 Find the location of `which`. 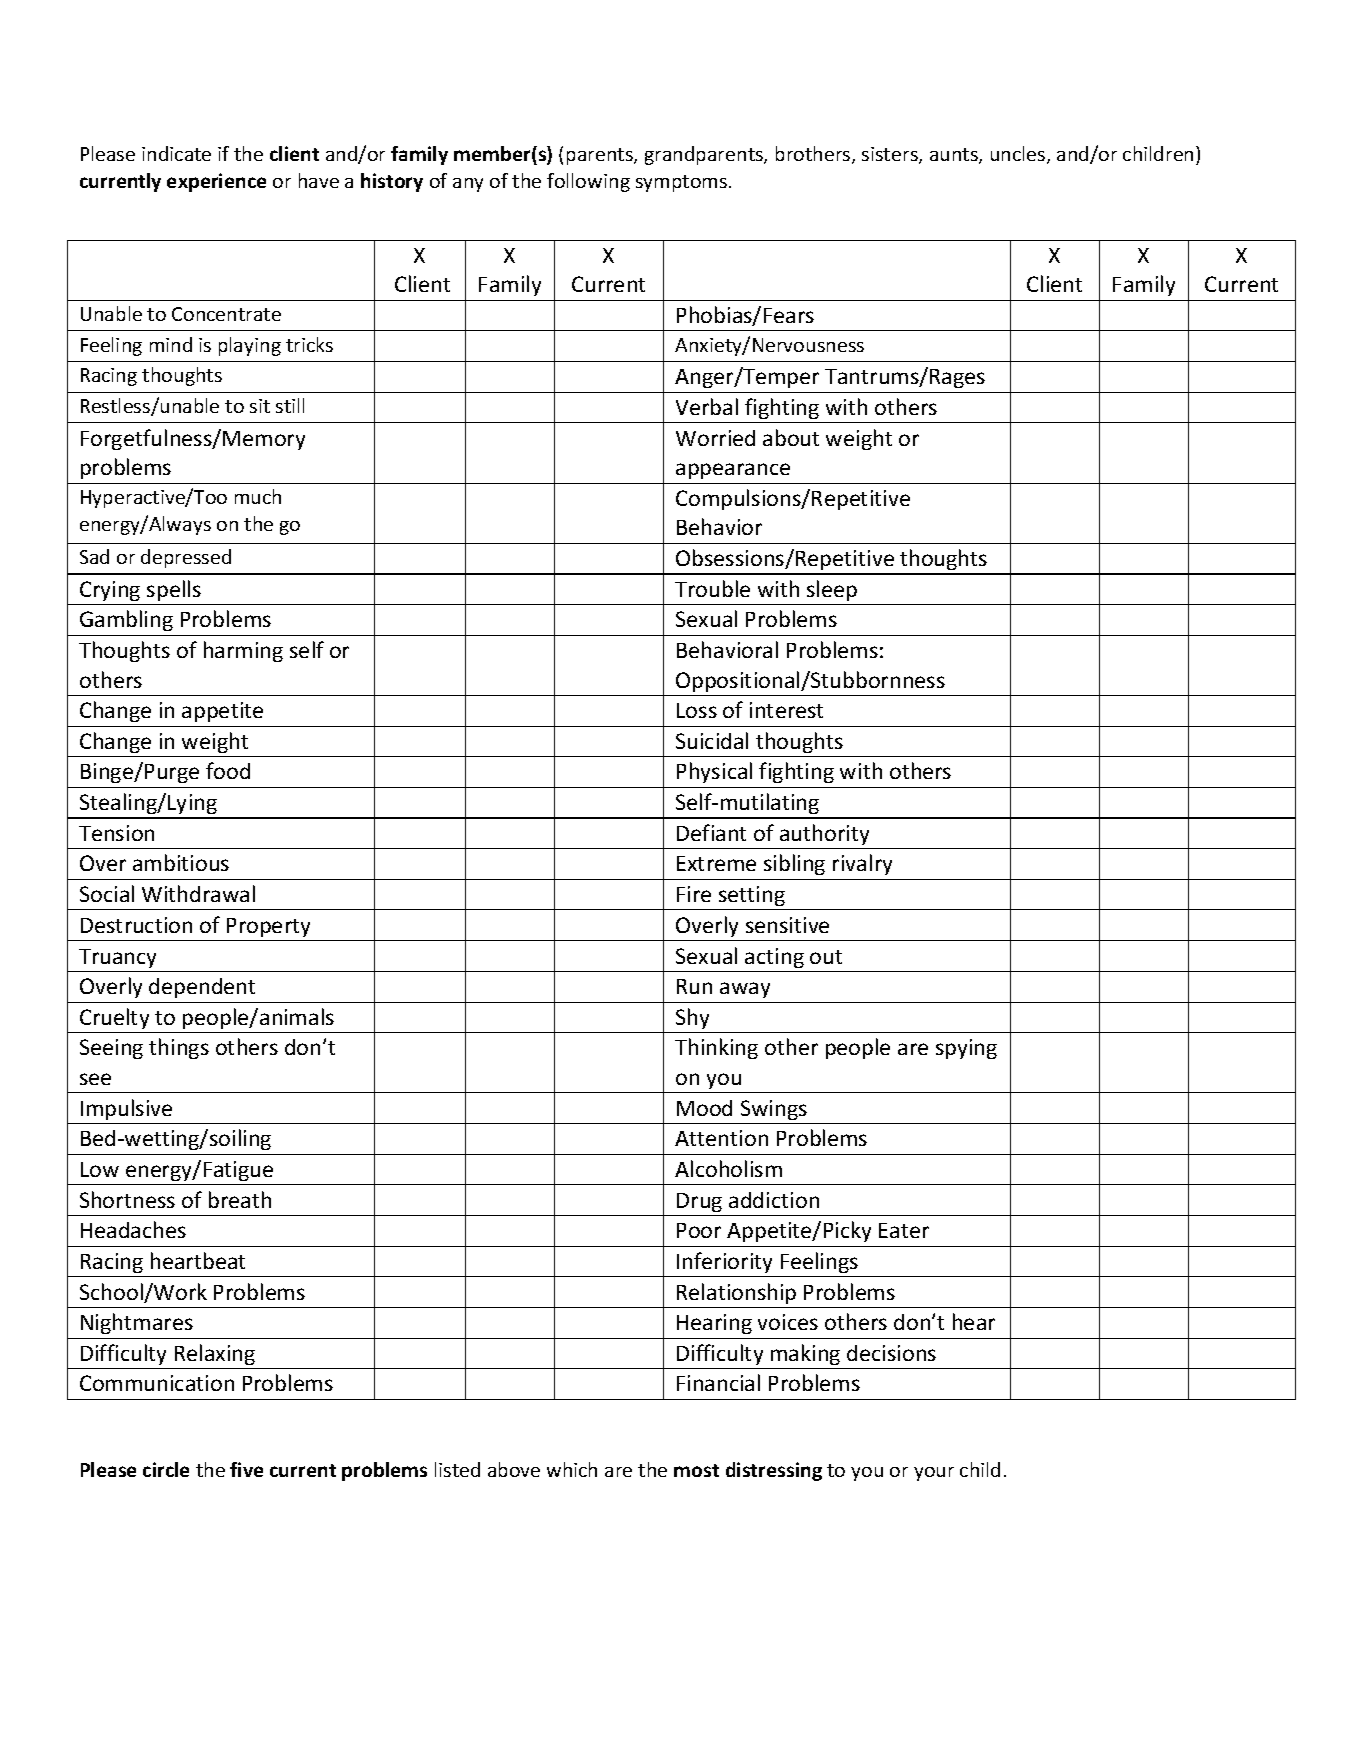

which is located at coordinates (572, 1469).
